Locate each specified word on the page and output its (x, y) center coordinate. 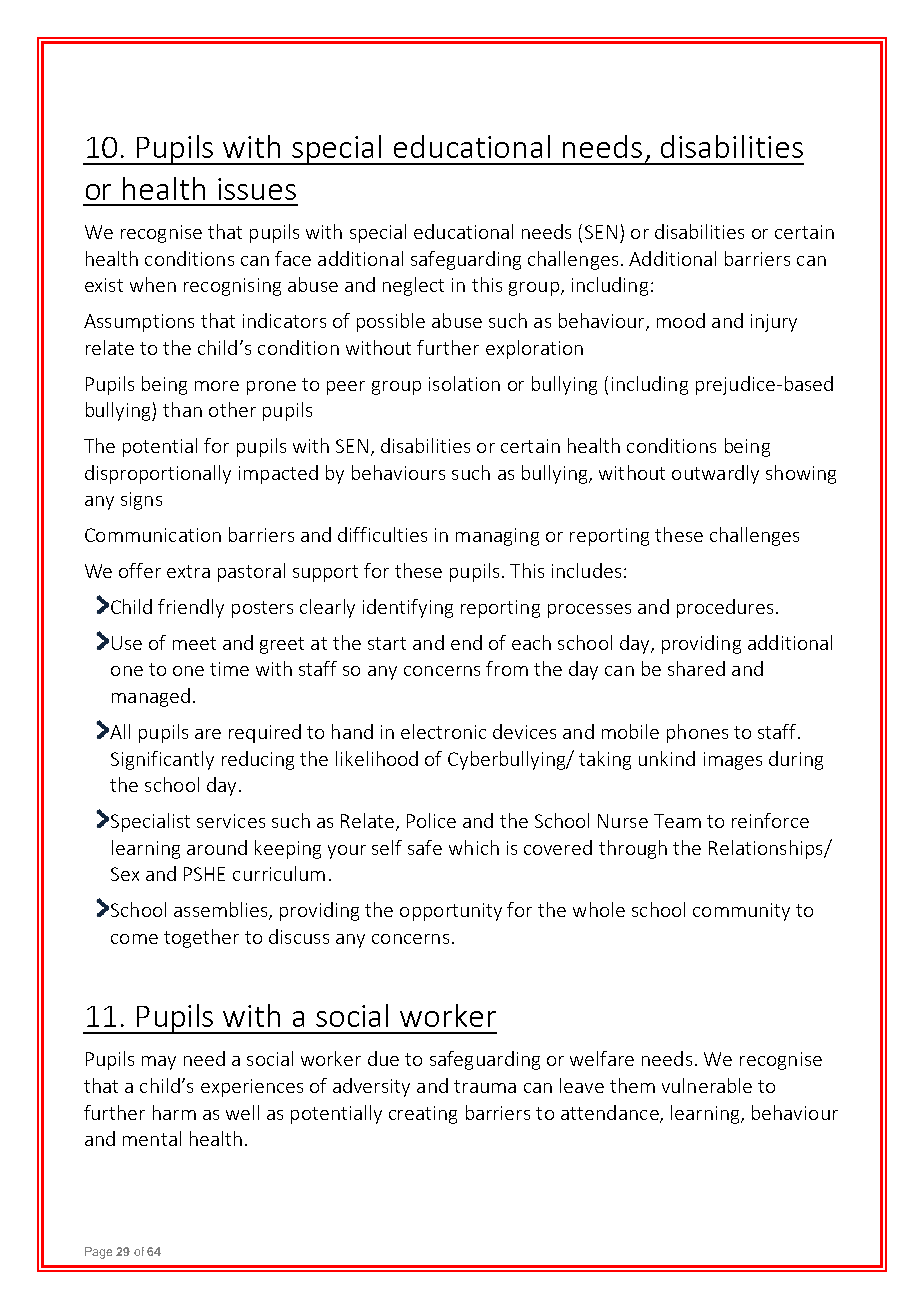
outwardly (715, 474)
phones (697, 733)
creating (423, 1115)
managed (151, 697)
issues (257, 189)
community (741, 912)
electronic (443, 731)
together (201, 938)
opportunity (451, 912)
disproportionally (158, 474)
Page (98, 1253)
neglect (413, 286)
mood (681, 320)
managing (497, 537)
